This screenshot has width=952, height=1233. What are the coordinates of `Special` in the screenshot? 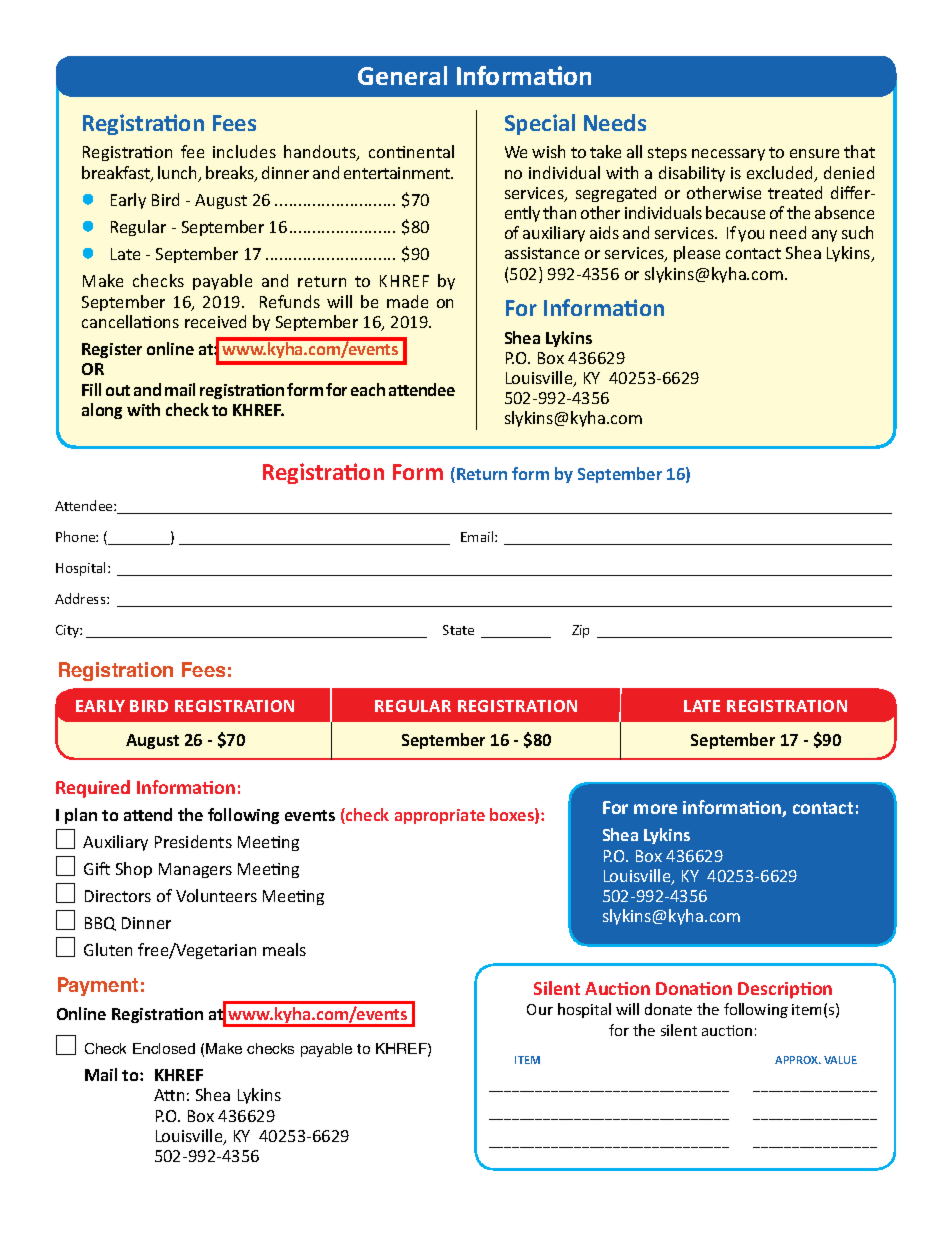 It's located at (540, 124).
